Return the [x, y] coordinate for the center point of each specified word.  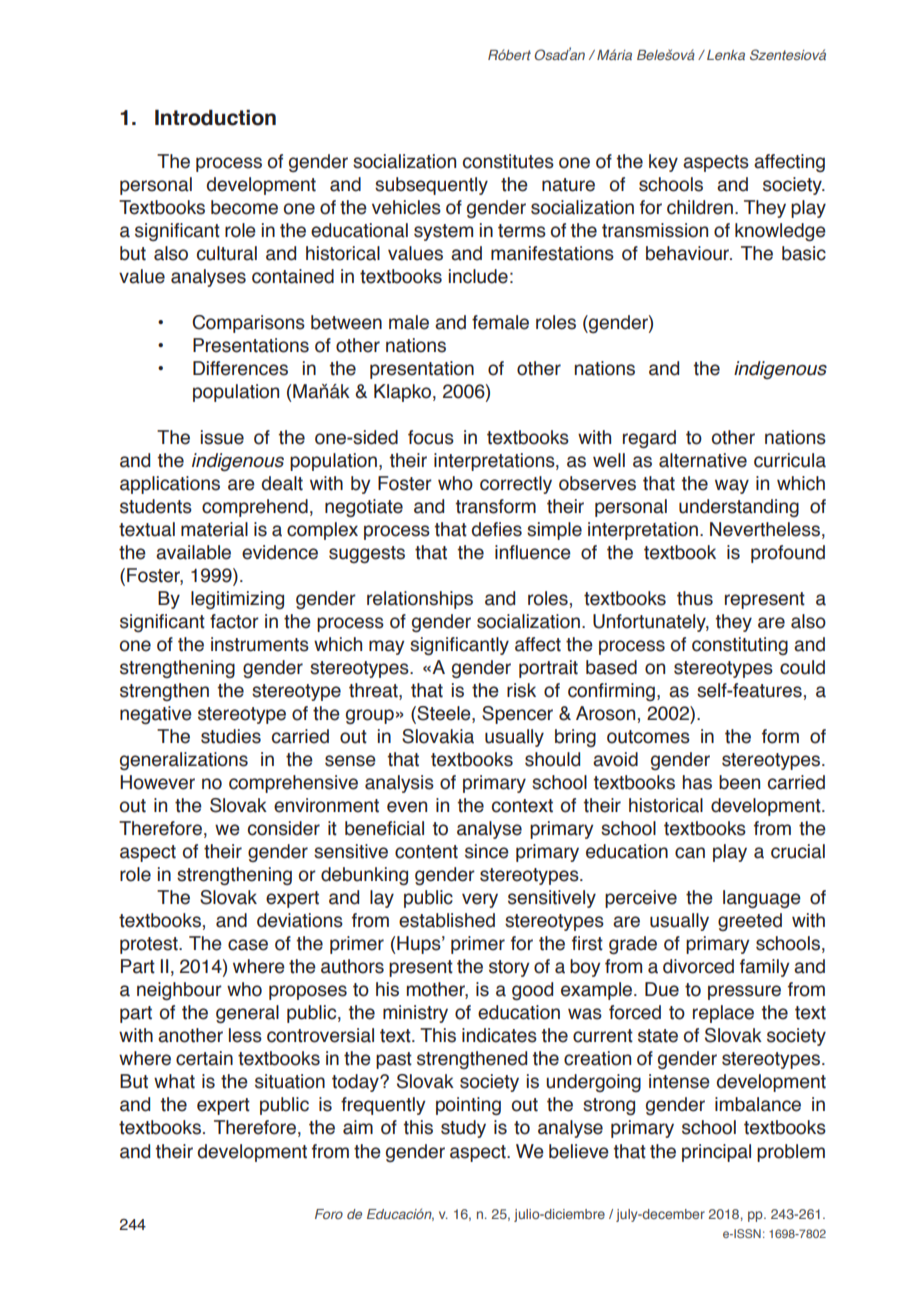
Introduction [215, 118]
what [174, 1081]
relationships [420, 600]
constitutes [508, 161]
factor [234, 621]
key [663, 163]
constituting [740, 646]
